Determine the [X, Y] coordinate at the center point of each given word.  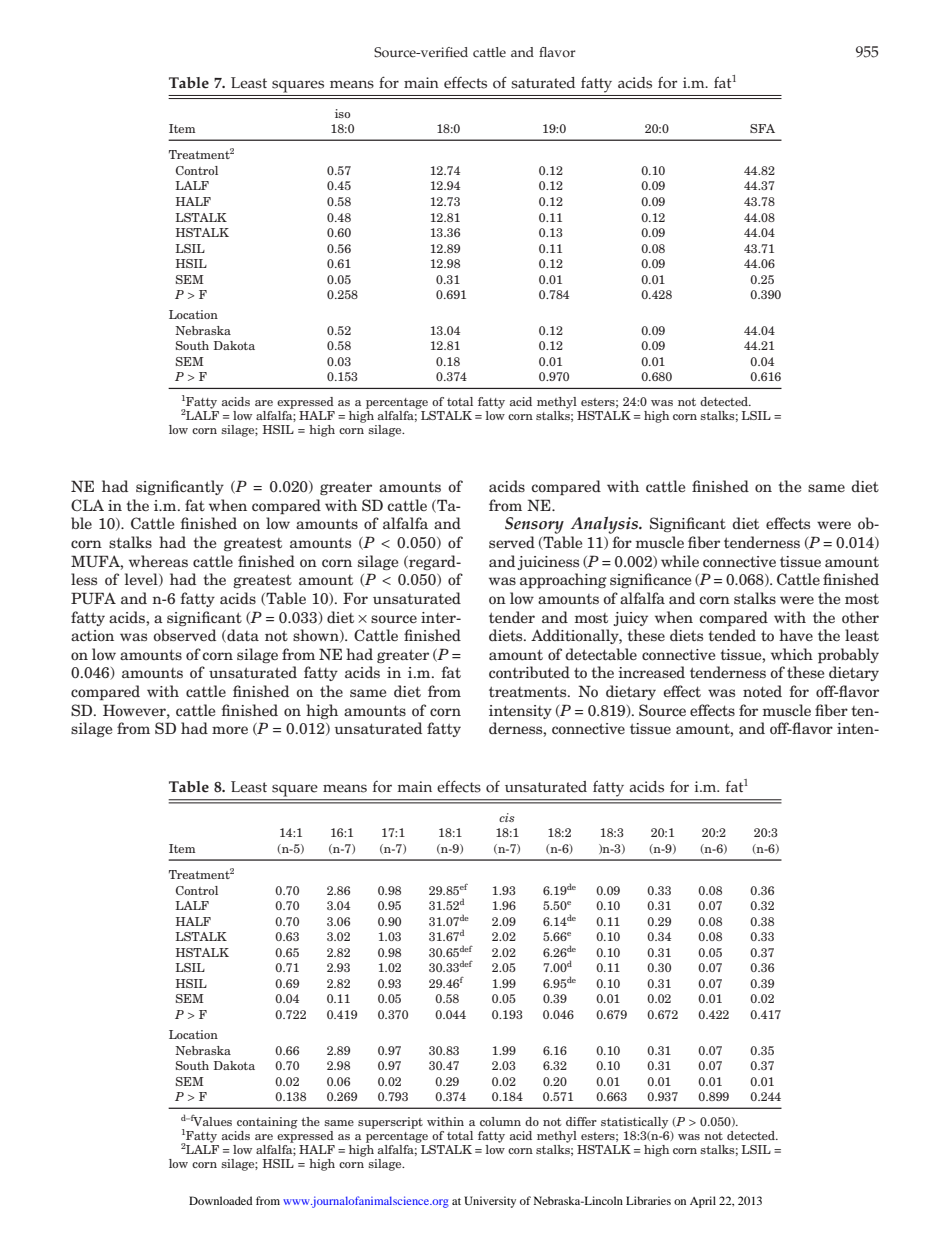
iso [342, 113]
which [792, 654]
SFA [762, 128]
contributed [529, 672]
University [490, 1202]
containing [267, 1123]
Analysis [605, 526]
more [230, 730]
